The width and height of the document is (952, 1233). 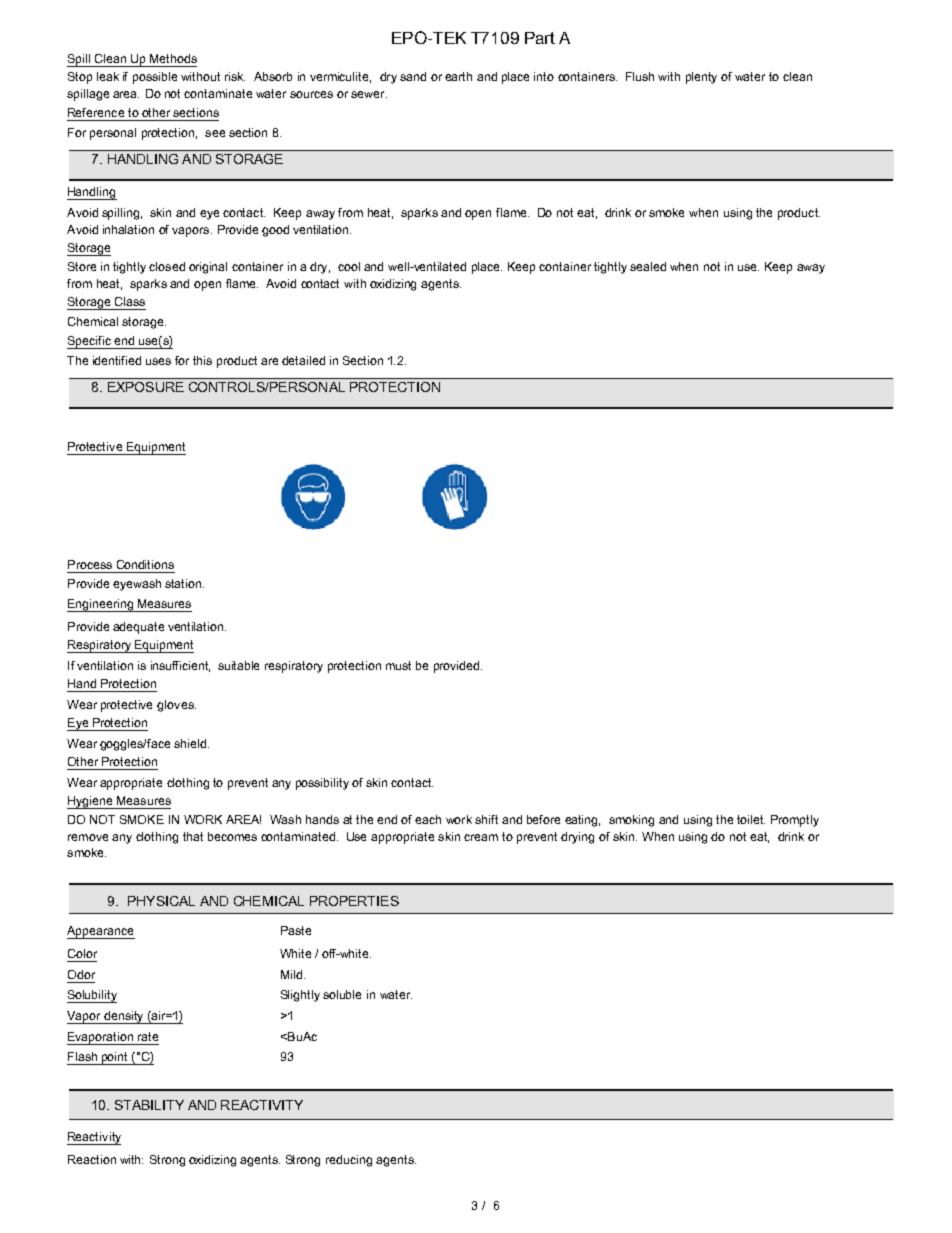 I want to click on earth, so click(x=458, y=76).
